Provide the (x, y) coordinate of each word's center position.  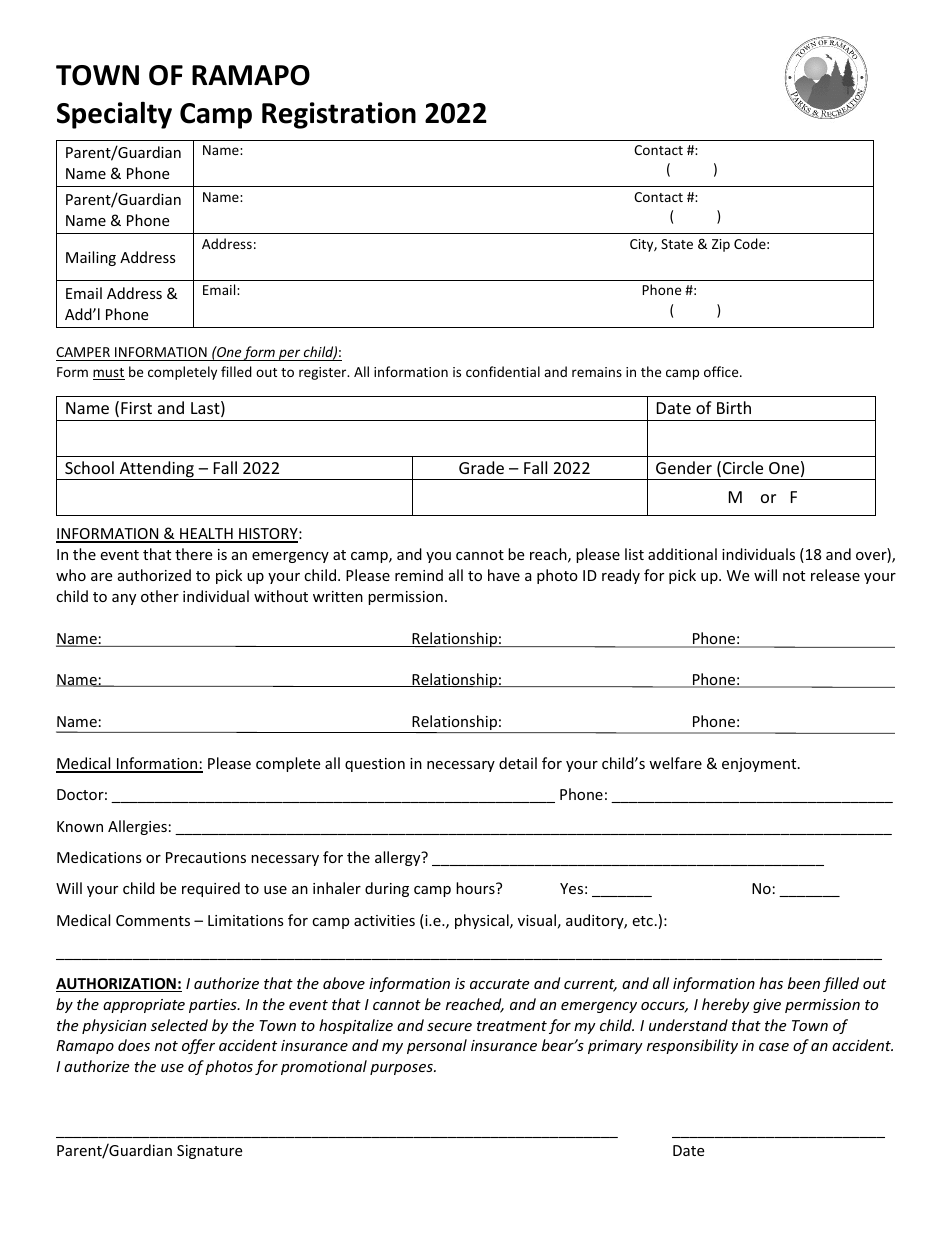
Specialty (114, 115)
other (160, 596)
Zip (721, 245)
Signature (209, 1152)
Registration (339, 115)
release (835, 575)
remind (419, 575)
